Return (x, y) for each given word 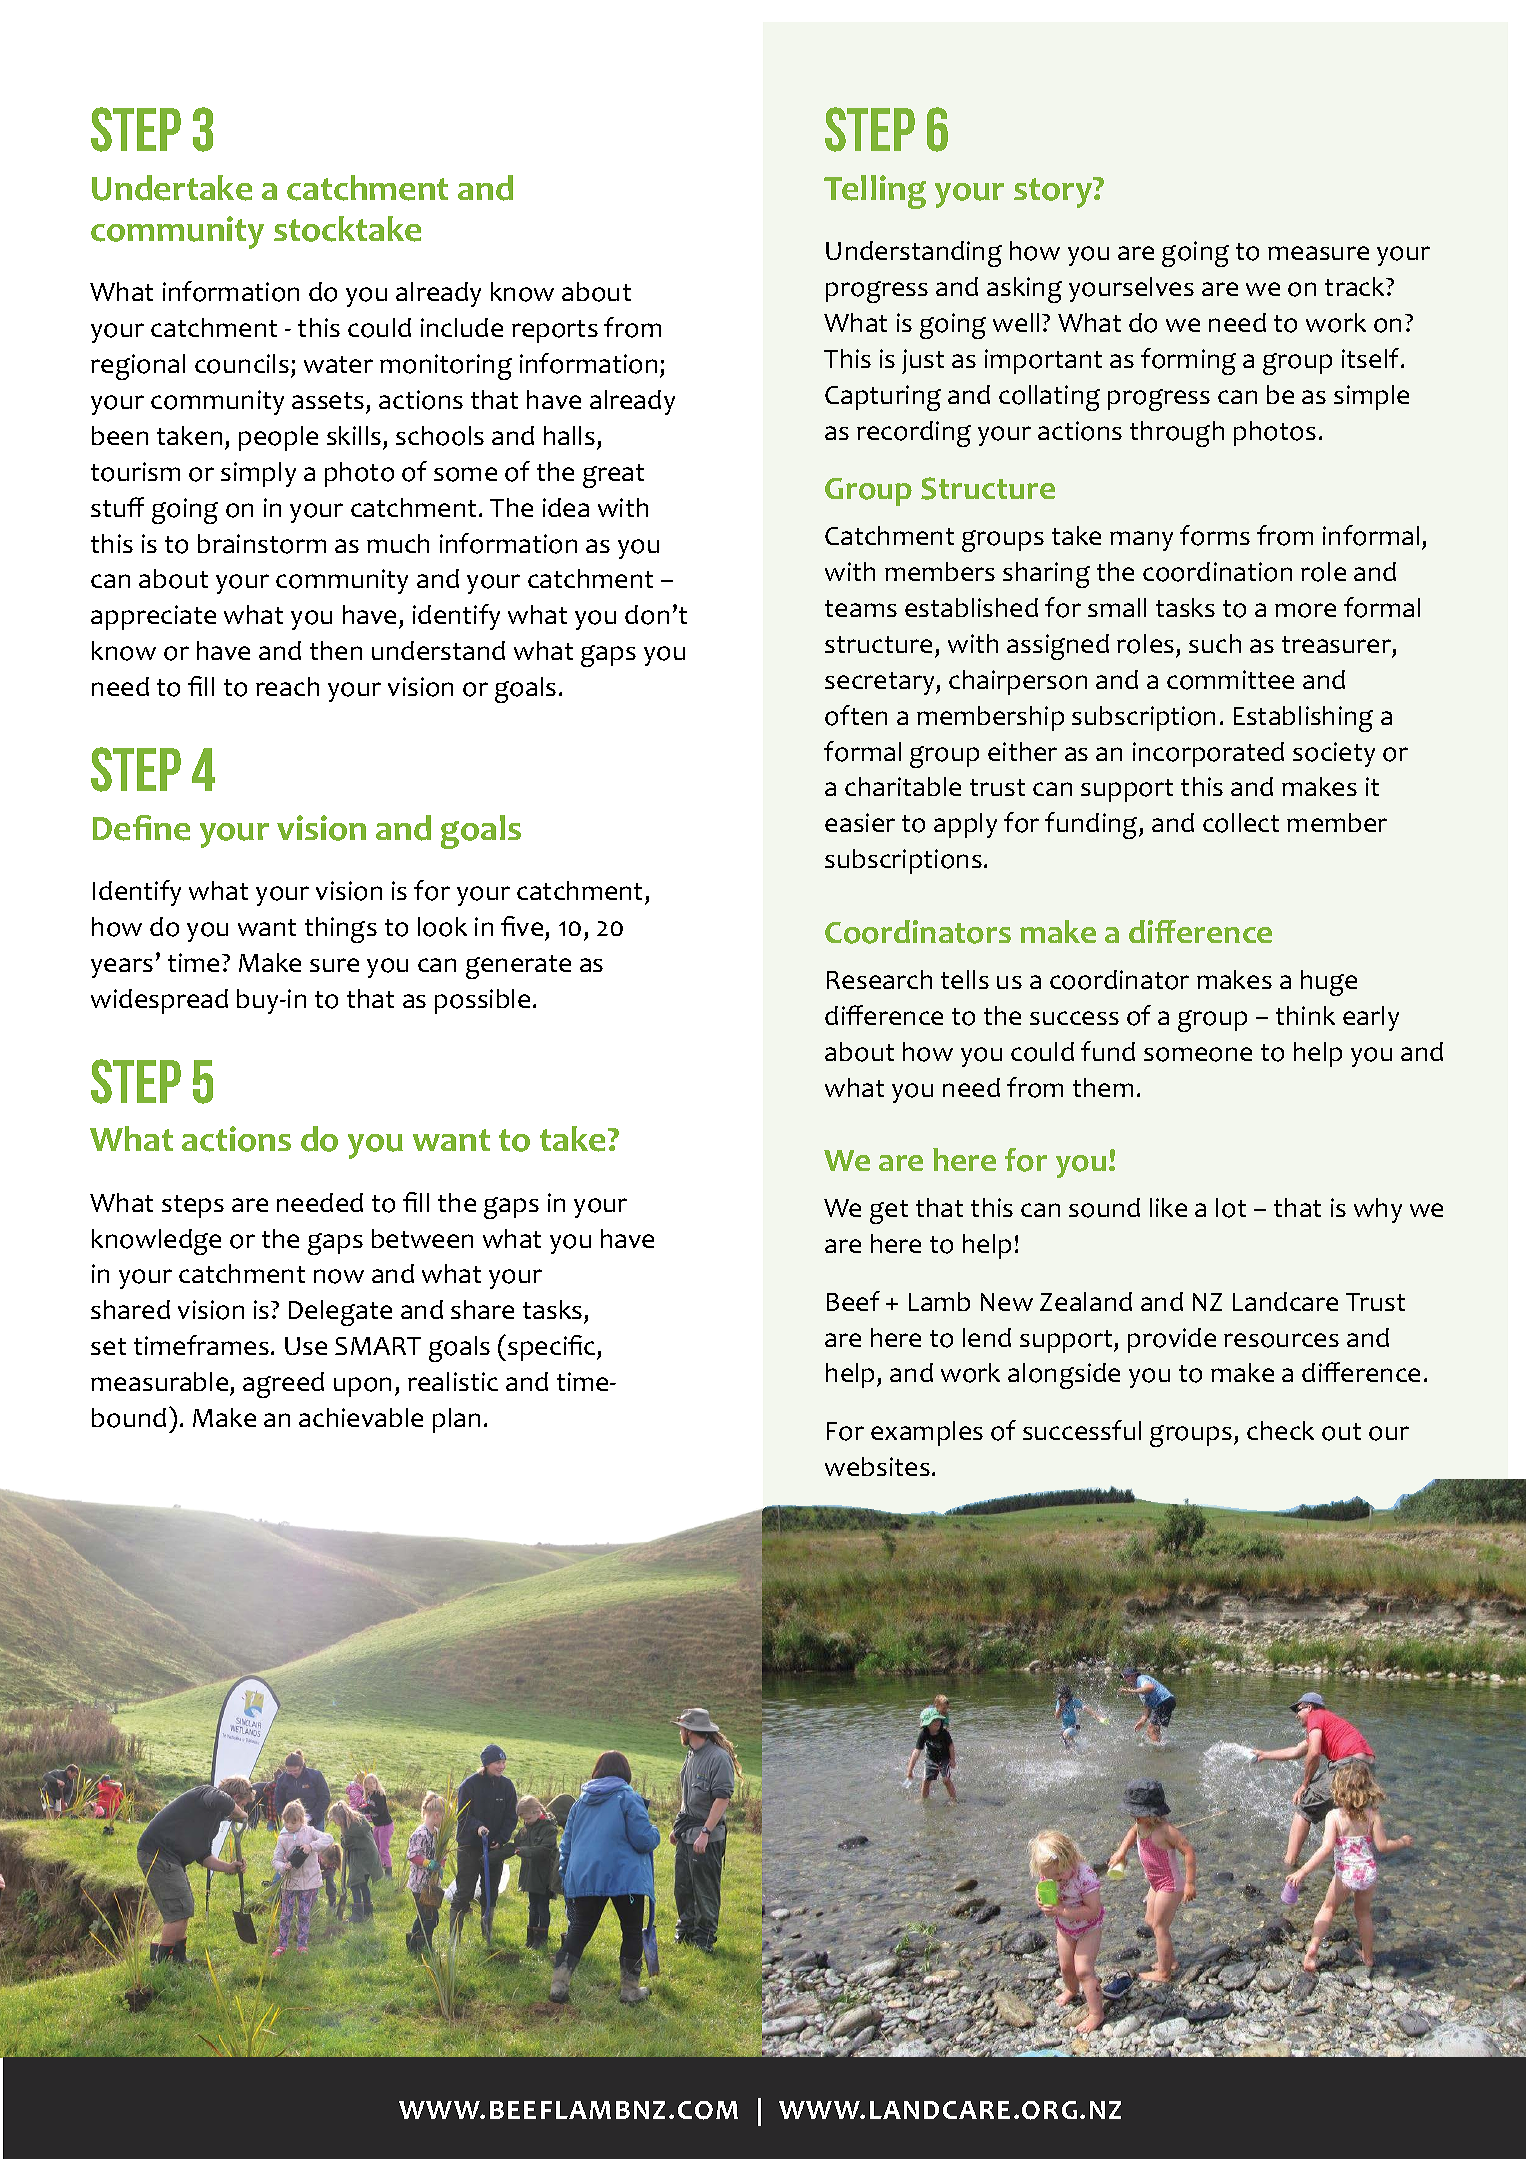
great (613, 476)
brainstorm (262, 544)
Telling (875, 192)
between (422, 1238)
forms (1215, 535)
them (1103, 1087)
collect (1241, 823)
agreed (283, 1385)
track (1356, 286)
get (889, 1212)
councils (242, 364)
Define (141, 828)
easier (860, 822)
